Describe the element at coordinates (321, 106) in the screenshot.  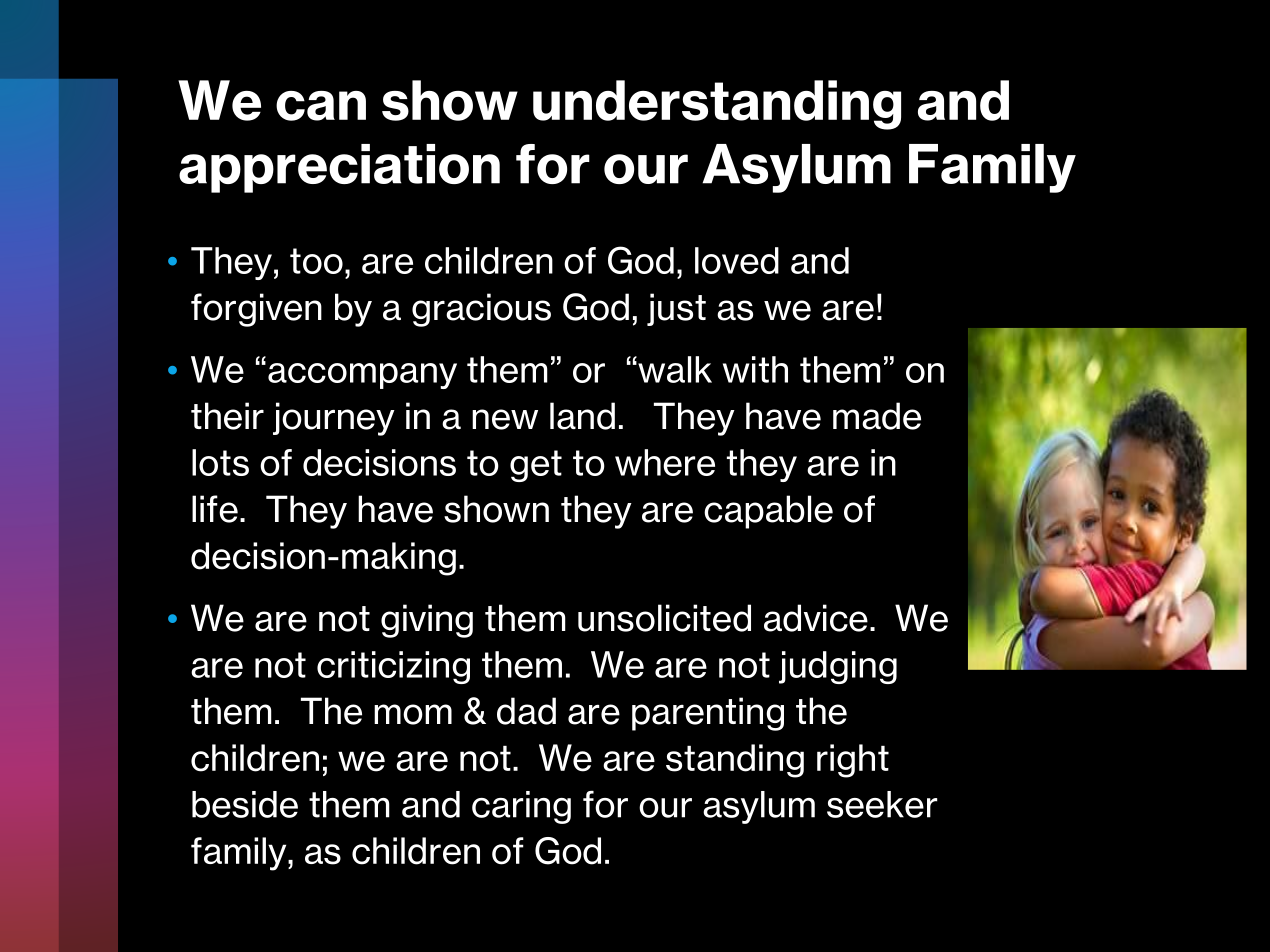
I see `can` at that location.
